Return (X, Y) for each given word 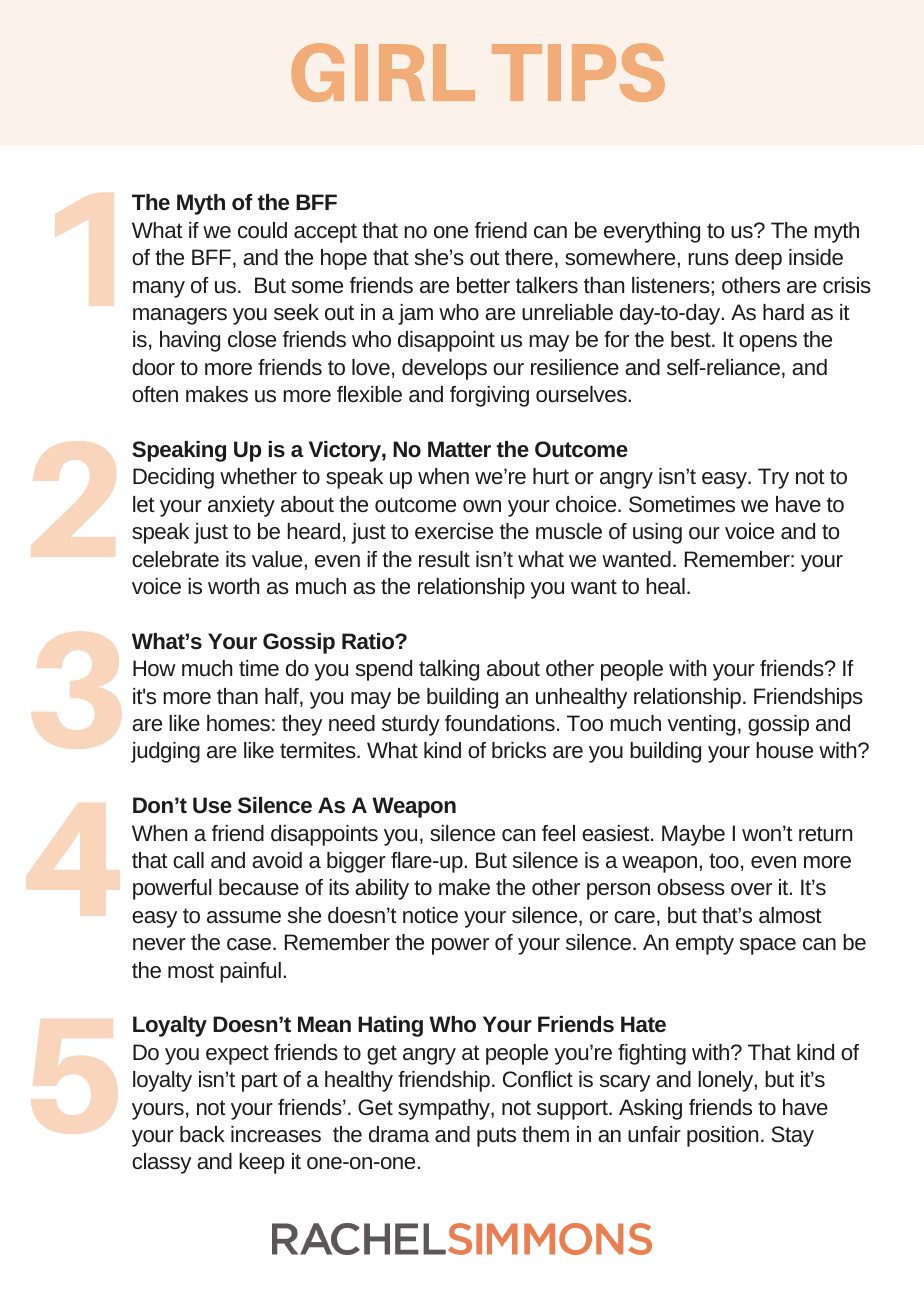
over (751, 889)
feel (558, 833)
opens (768, 343)
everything (652, 232)
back (202, 1134)
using (657, 533)
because (259, 887)
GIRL (383, 72)
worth (233, 586)
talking (449, 670)
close (252, 339)
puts (496, 1137)
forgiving (489, 396)
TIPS (578, 72)
